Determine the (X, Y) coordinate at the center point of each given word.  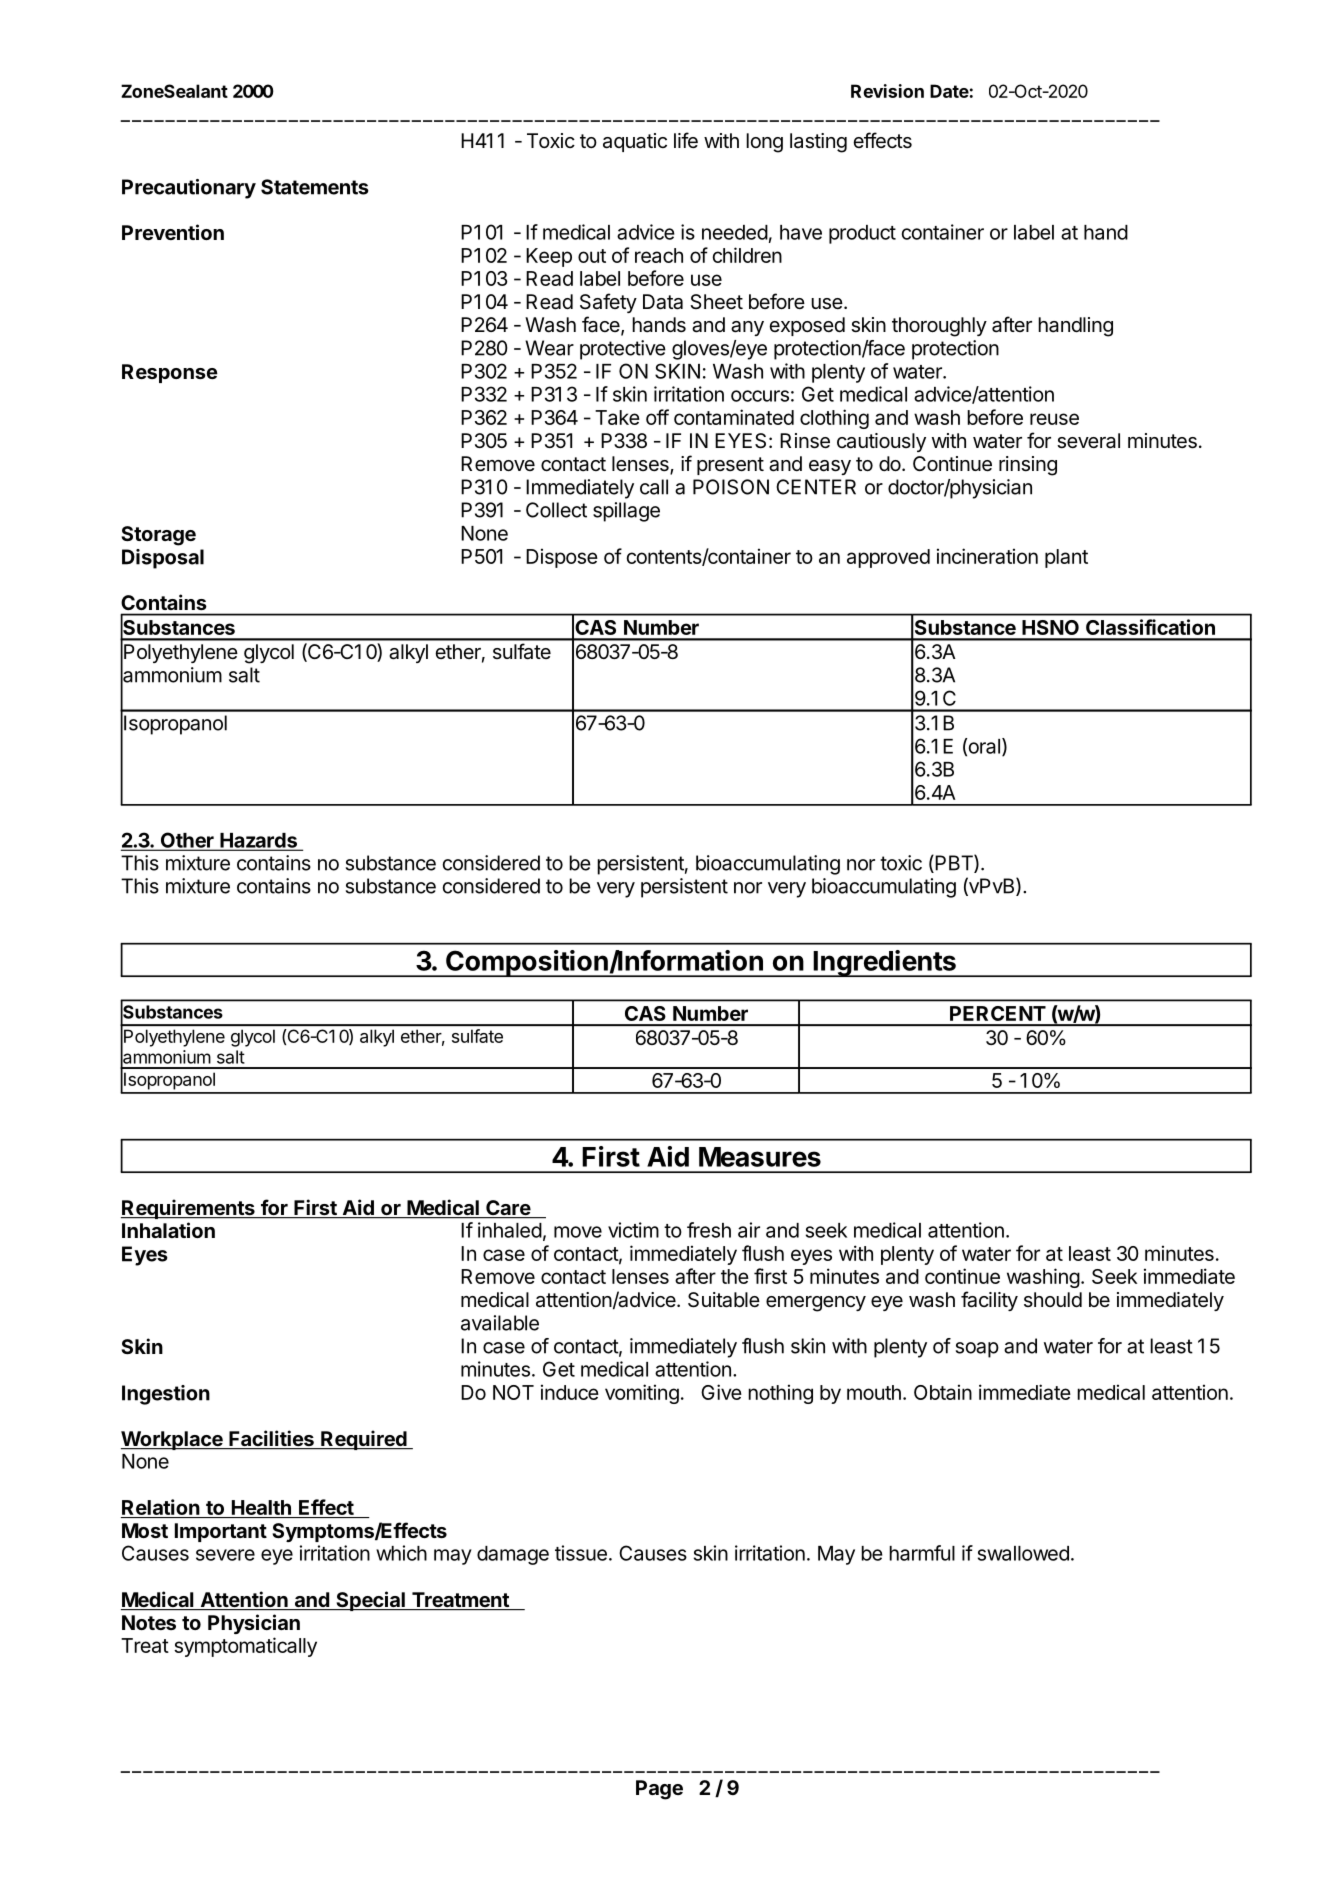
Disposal (163, 559)
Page (659, 1790)
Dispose (562, 558)
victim (633, 1230)
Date (949, 91)
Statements (315, 187)
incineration (987, 556)
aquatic (635, 142)
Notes (149, 1622)
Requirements (189, 1209)
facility (989, 1301)
